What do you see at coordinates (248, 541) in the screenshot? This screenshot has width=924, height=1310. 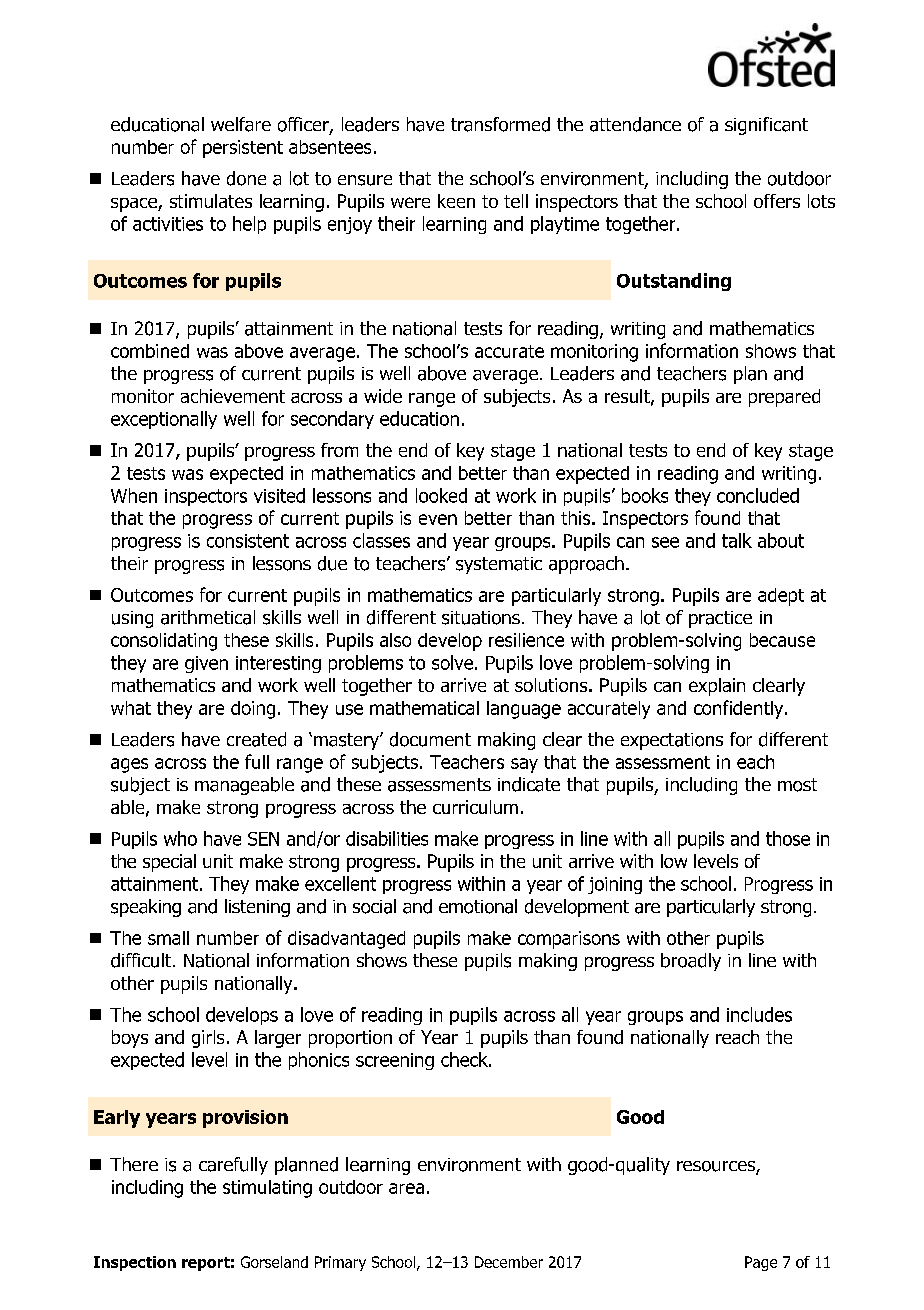 I see `consistent` at bounding box center [248, 541].
